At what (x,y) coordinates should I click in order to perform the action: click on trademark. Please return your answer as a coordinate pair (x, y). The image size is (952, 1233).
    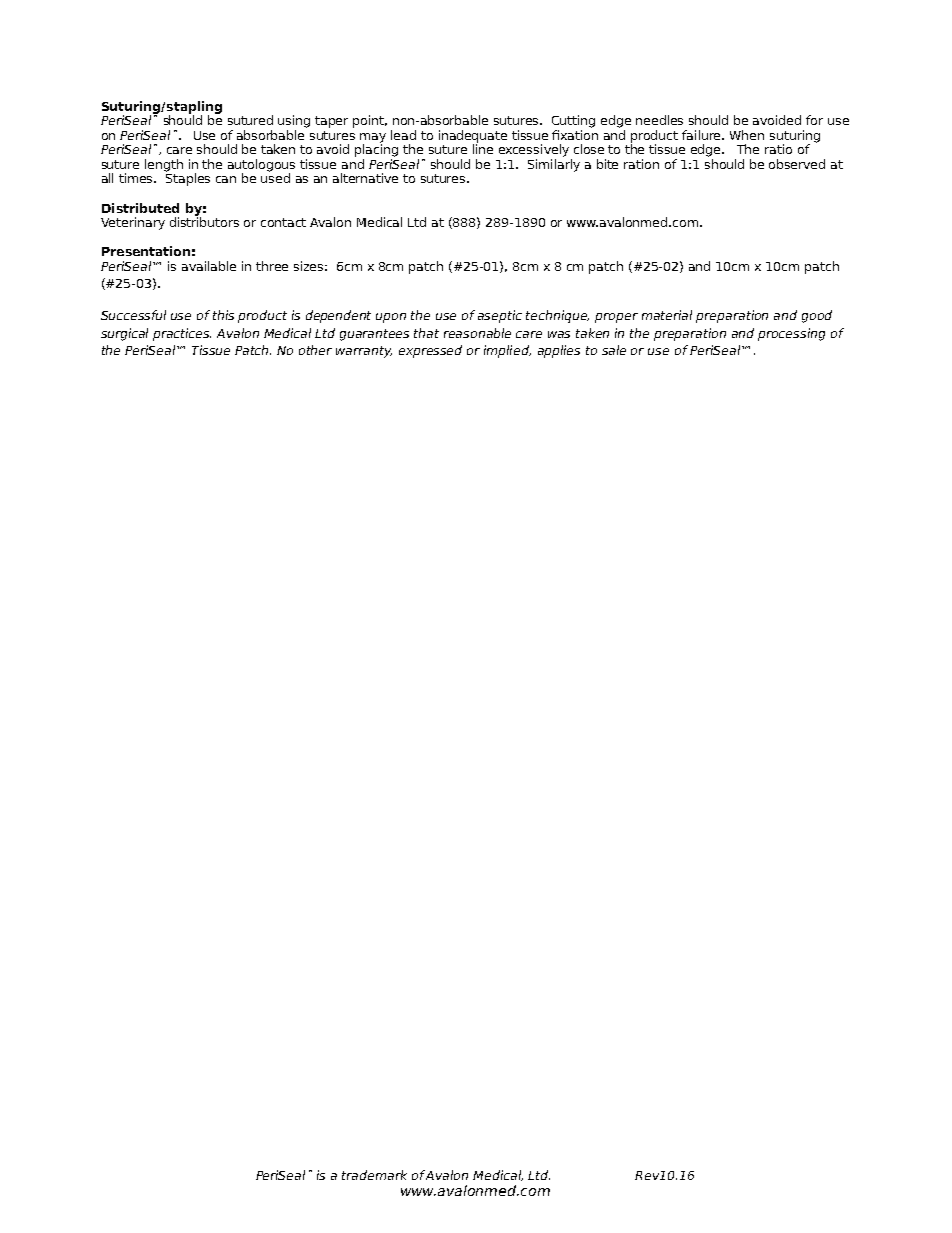
    Looking at the image, I should click on (374, 1175).
